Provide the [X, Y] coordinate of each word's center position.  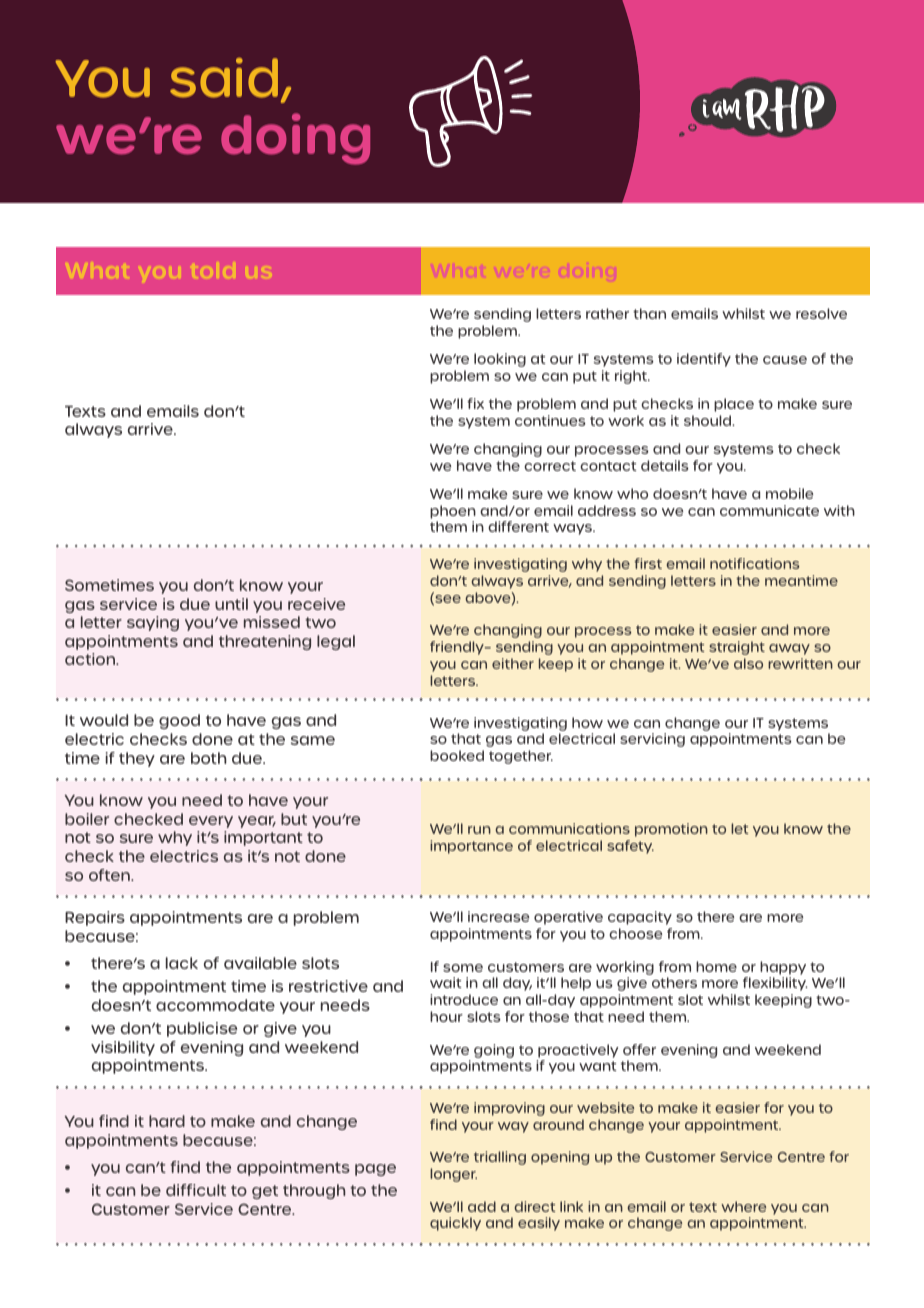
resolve [821, 313]
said [224, 78]
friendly [458, 648]
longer [453, 1175]
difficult [196, 1190]
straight [737, 648]
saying [153, 623]
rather [607, 313]
